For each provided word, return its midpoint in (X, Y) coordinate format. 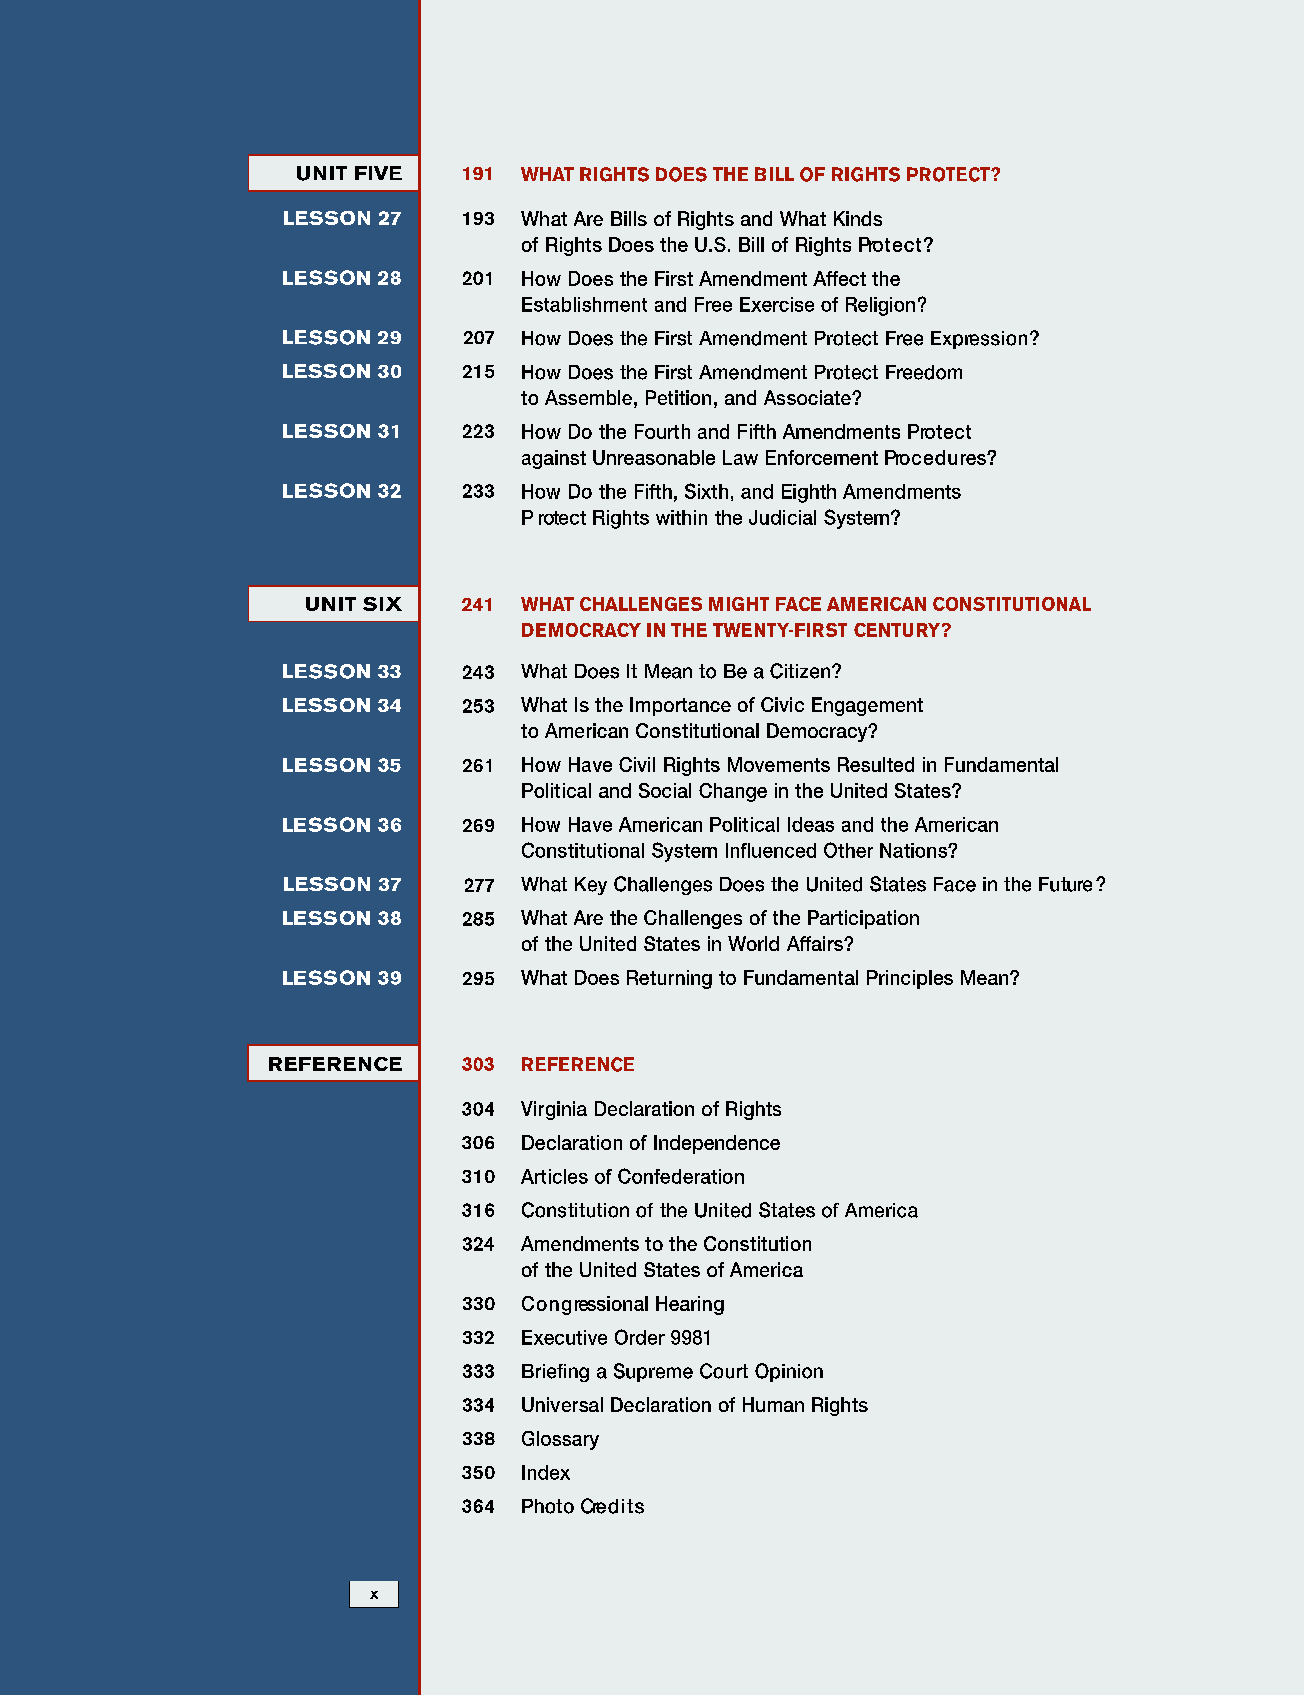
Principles (910, 979)
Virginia (554, 1110)
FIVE (378, 173)
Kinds (858, 218)
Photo (548, 1506)
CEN (872, 630)
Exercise (777, 304)
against (554, 459)
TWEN (739, 630)
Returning (669, 979)
